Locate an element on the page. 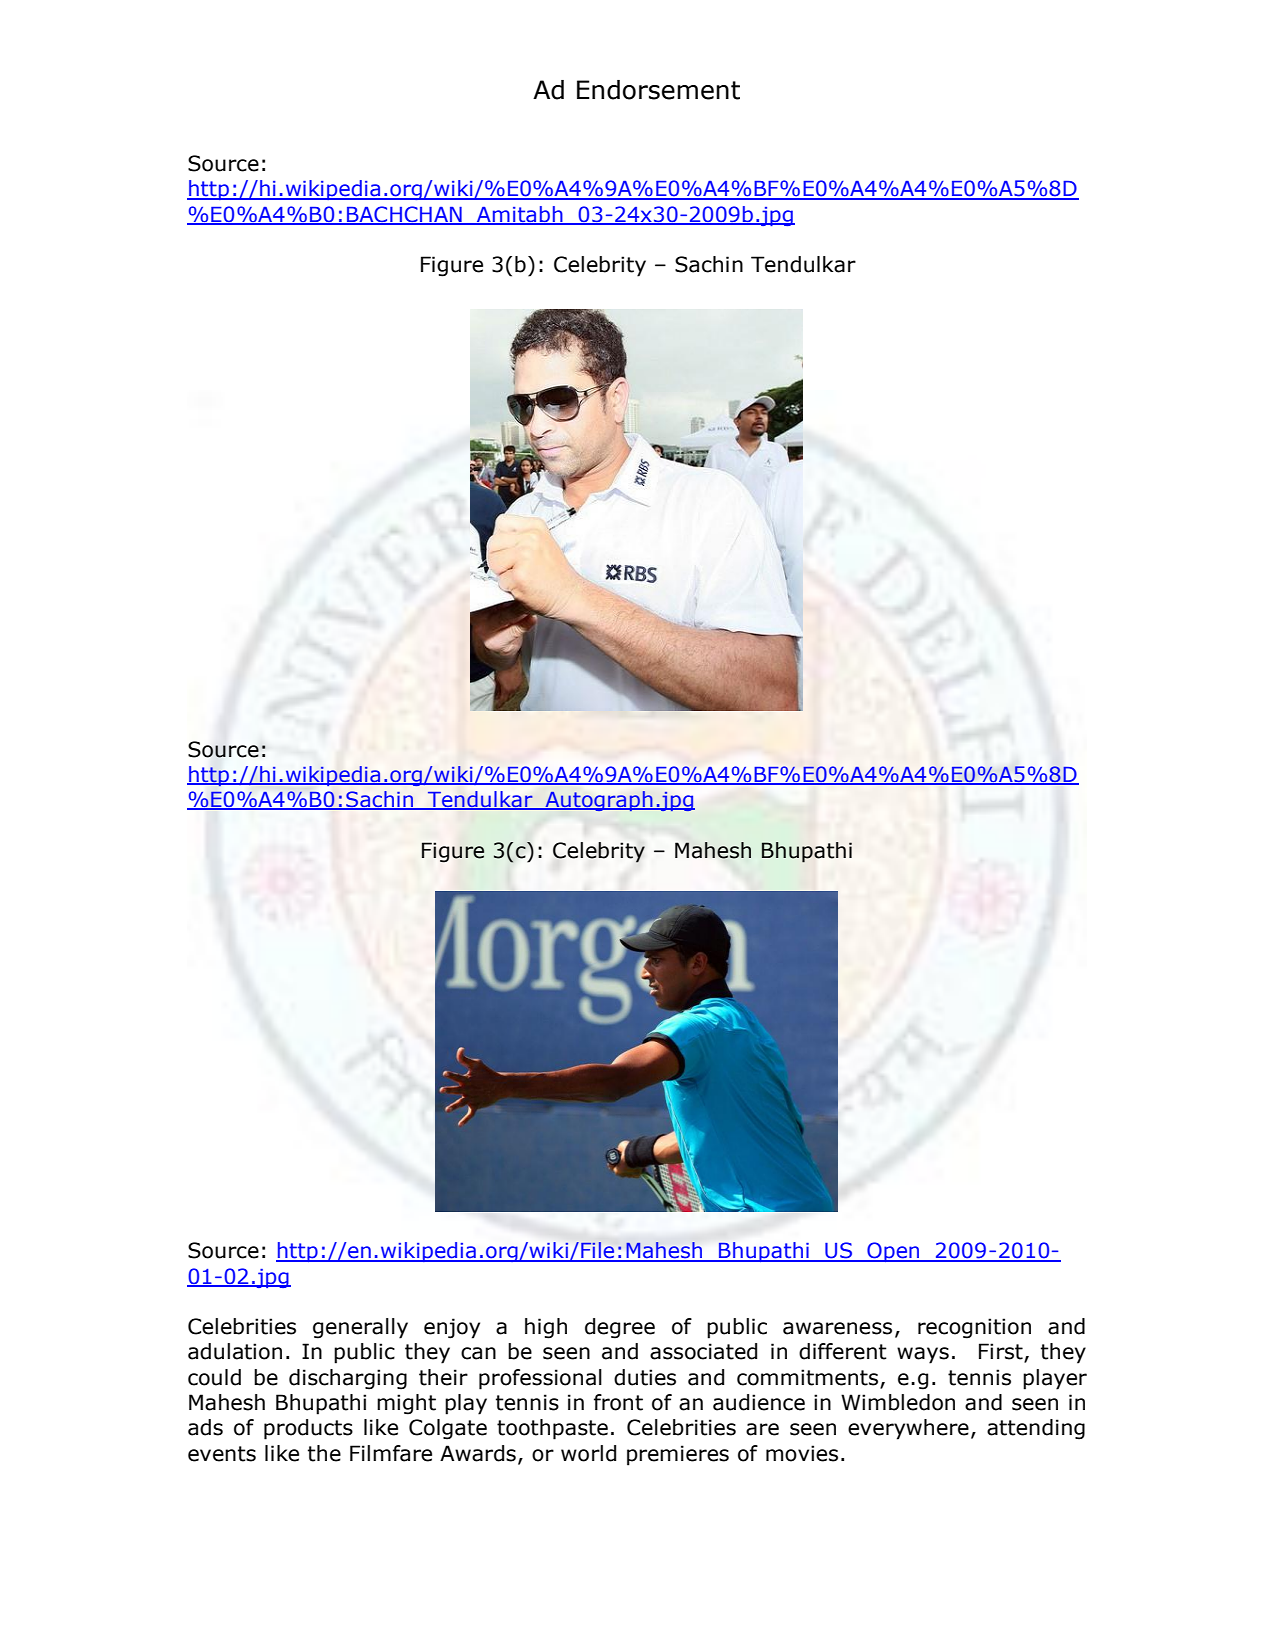 The width and height of the image is (1274, 1649). awareness is located at coordinates (837, 1328).
